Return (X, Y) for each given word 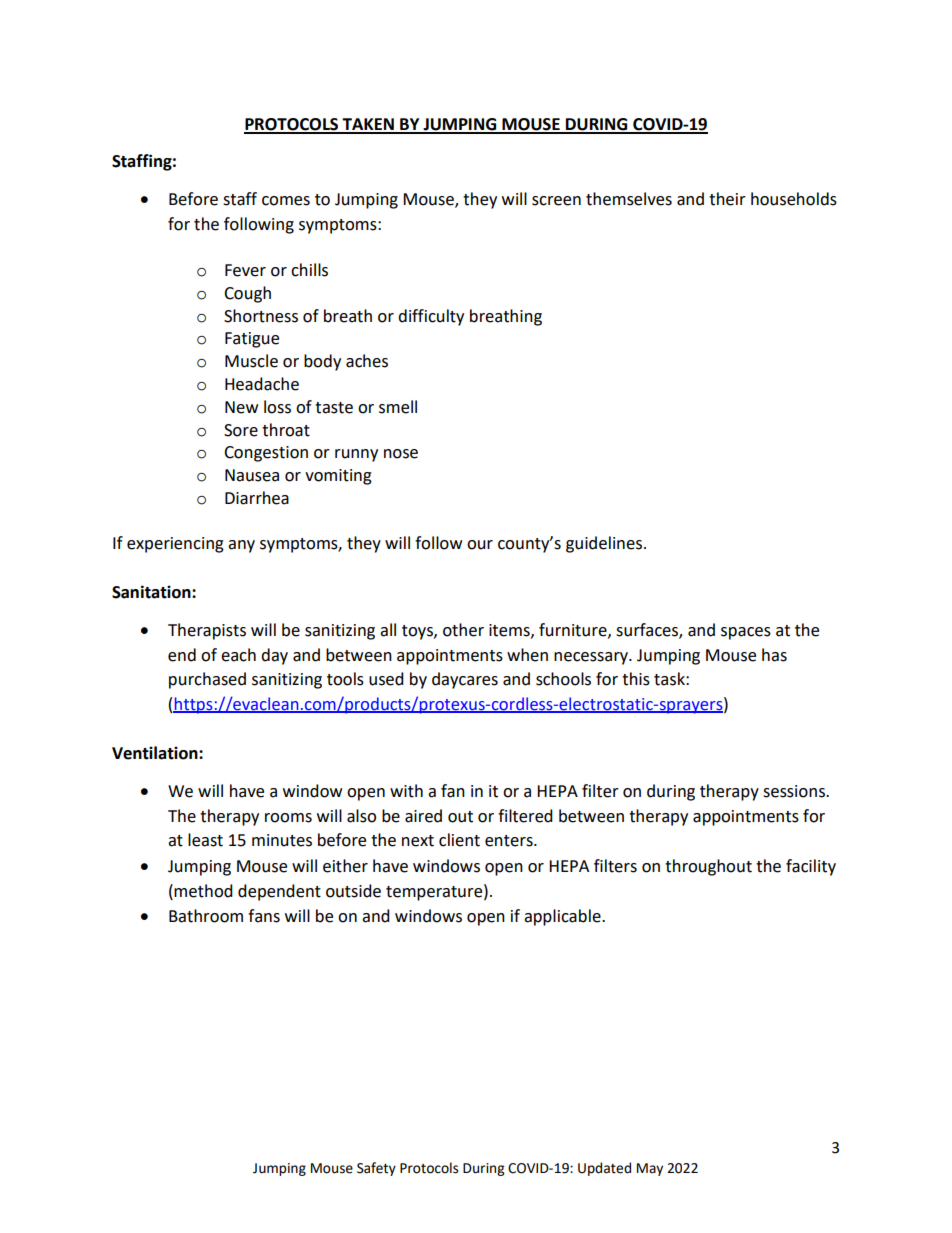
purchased (207, 680)
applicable (563, 917)
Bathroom (206, 916)
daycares (465, 680)
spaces (746, 633)
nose (401, 454)
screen (556, 201)
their (727, 199)
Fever (245, 270)
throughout (708, 867)
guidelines (604, 544)
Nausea (252, 475)
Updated (604, 1169)
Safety (376, 1169)
